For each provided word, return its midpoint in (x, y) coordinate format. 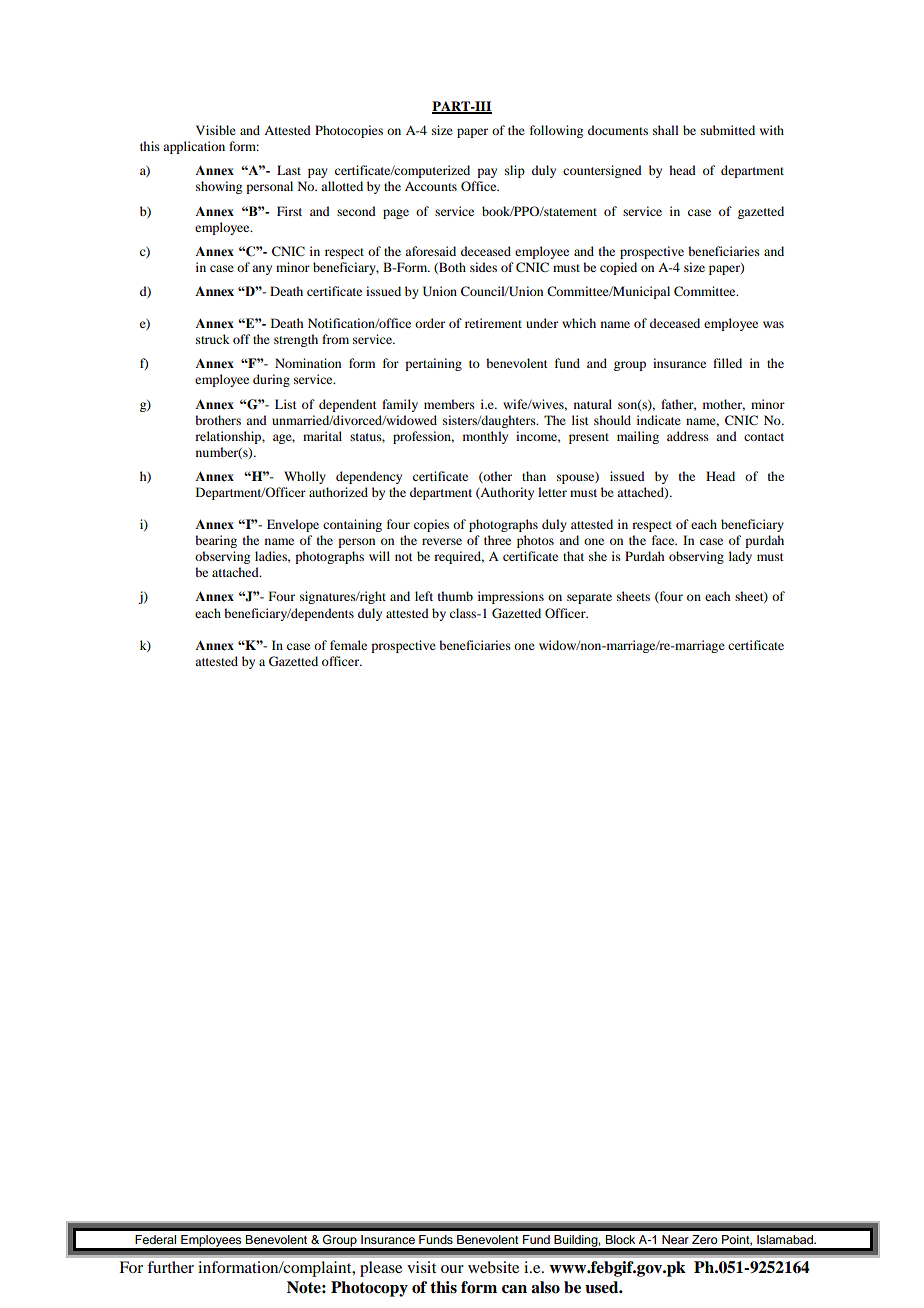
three (497, 540)
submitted (728, 130)
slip (515, 171)
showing (219, 187)
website (493, 1267)
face (664, 540)
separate (589, 598)
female (348, 645)
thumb (455, 596)
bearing (216, 541)
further (170, 1267)
